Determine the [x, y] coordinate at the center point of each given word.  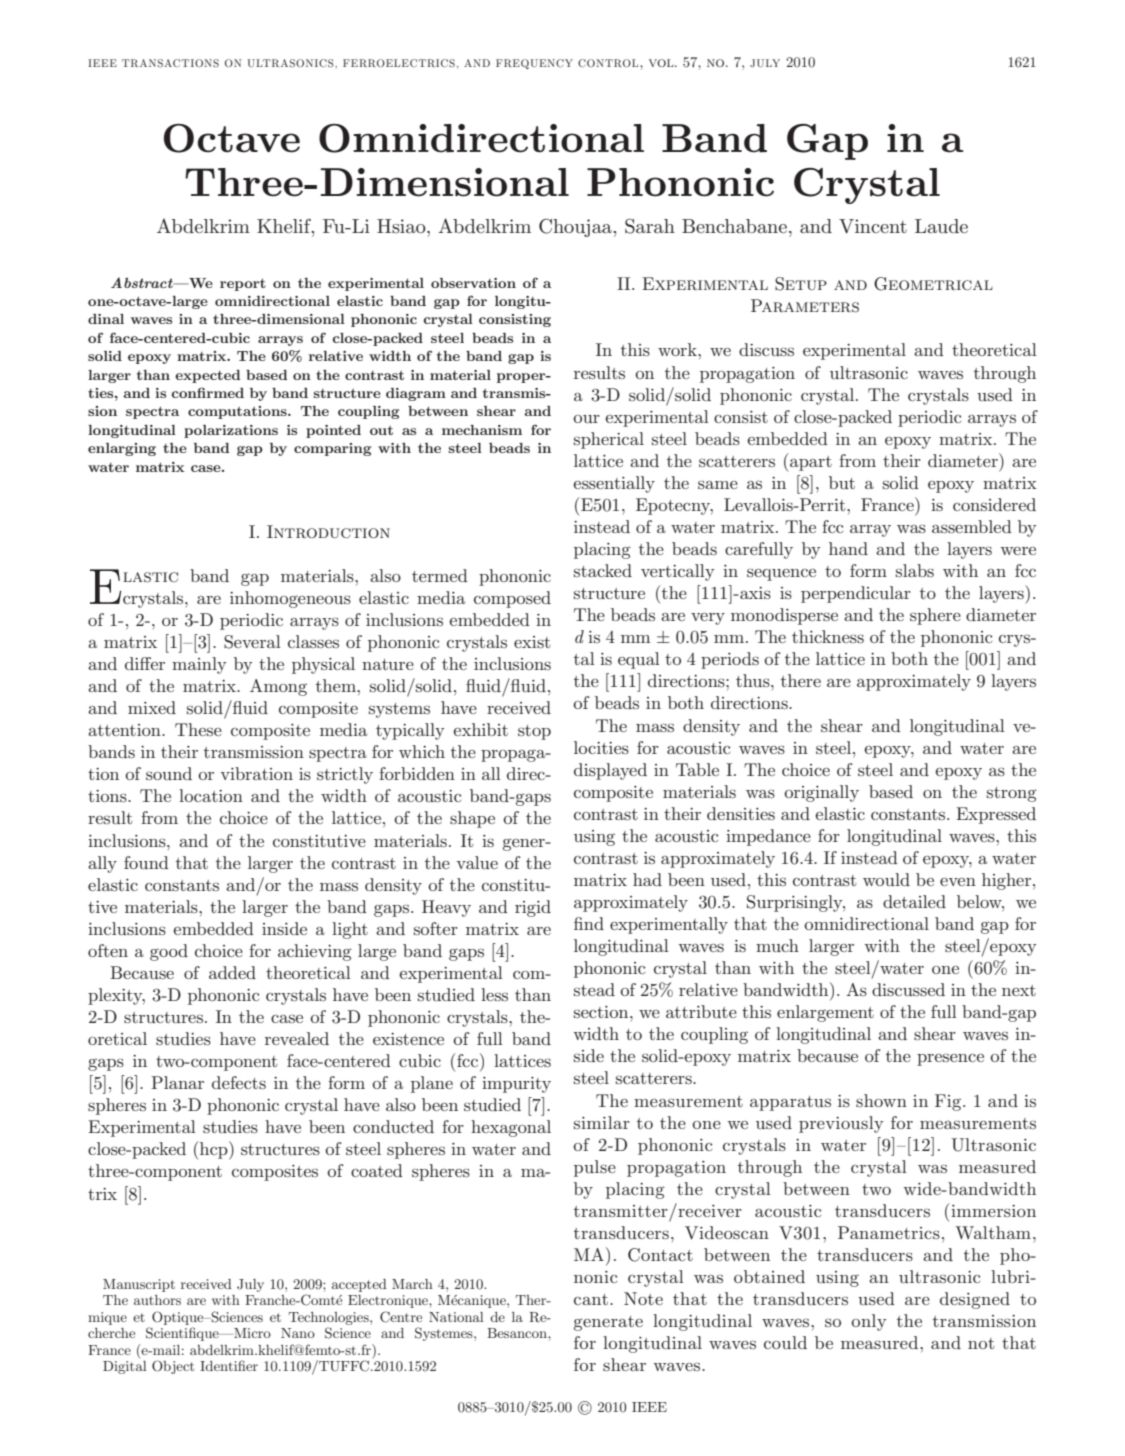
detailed [914, 901]
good [169, 952]
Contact [660, 1255]
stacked [603, 570]
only [869, 1322]
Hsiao [402, 226]
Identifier [229, 1365]
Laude [941, 226]
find [589, 923]
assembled [972, 526]
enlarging [122, 449]
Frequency [534, 64]
